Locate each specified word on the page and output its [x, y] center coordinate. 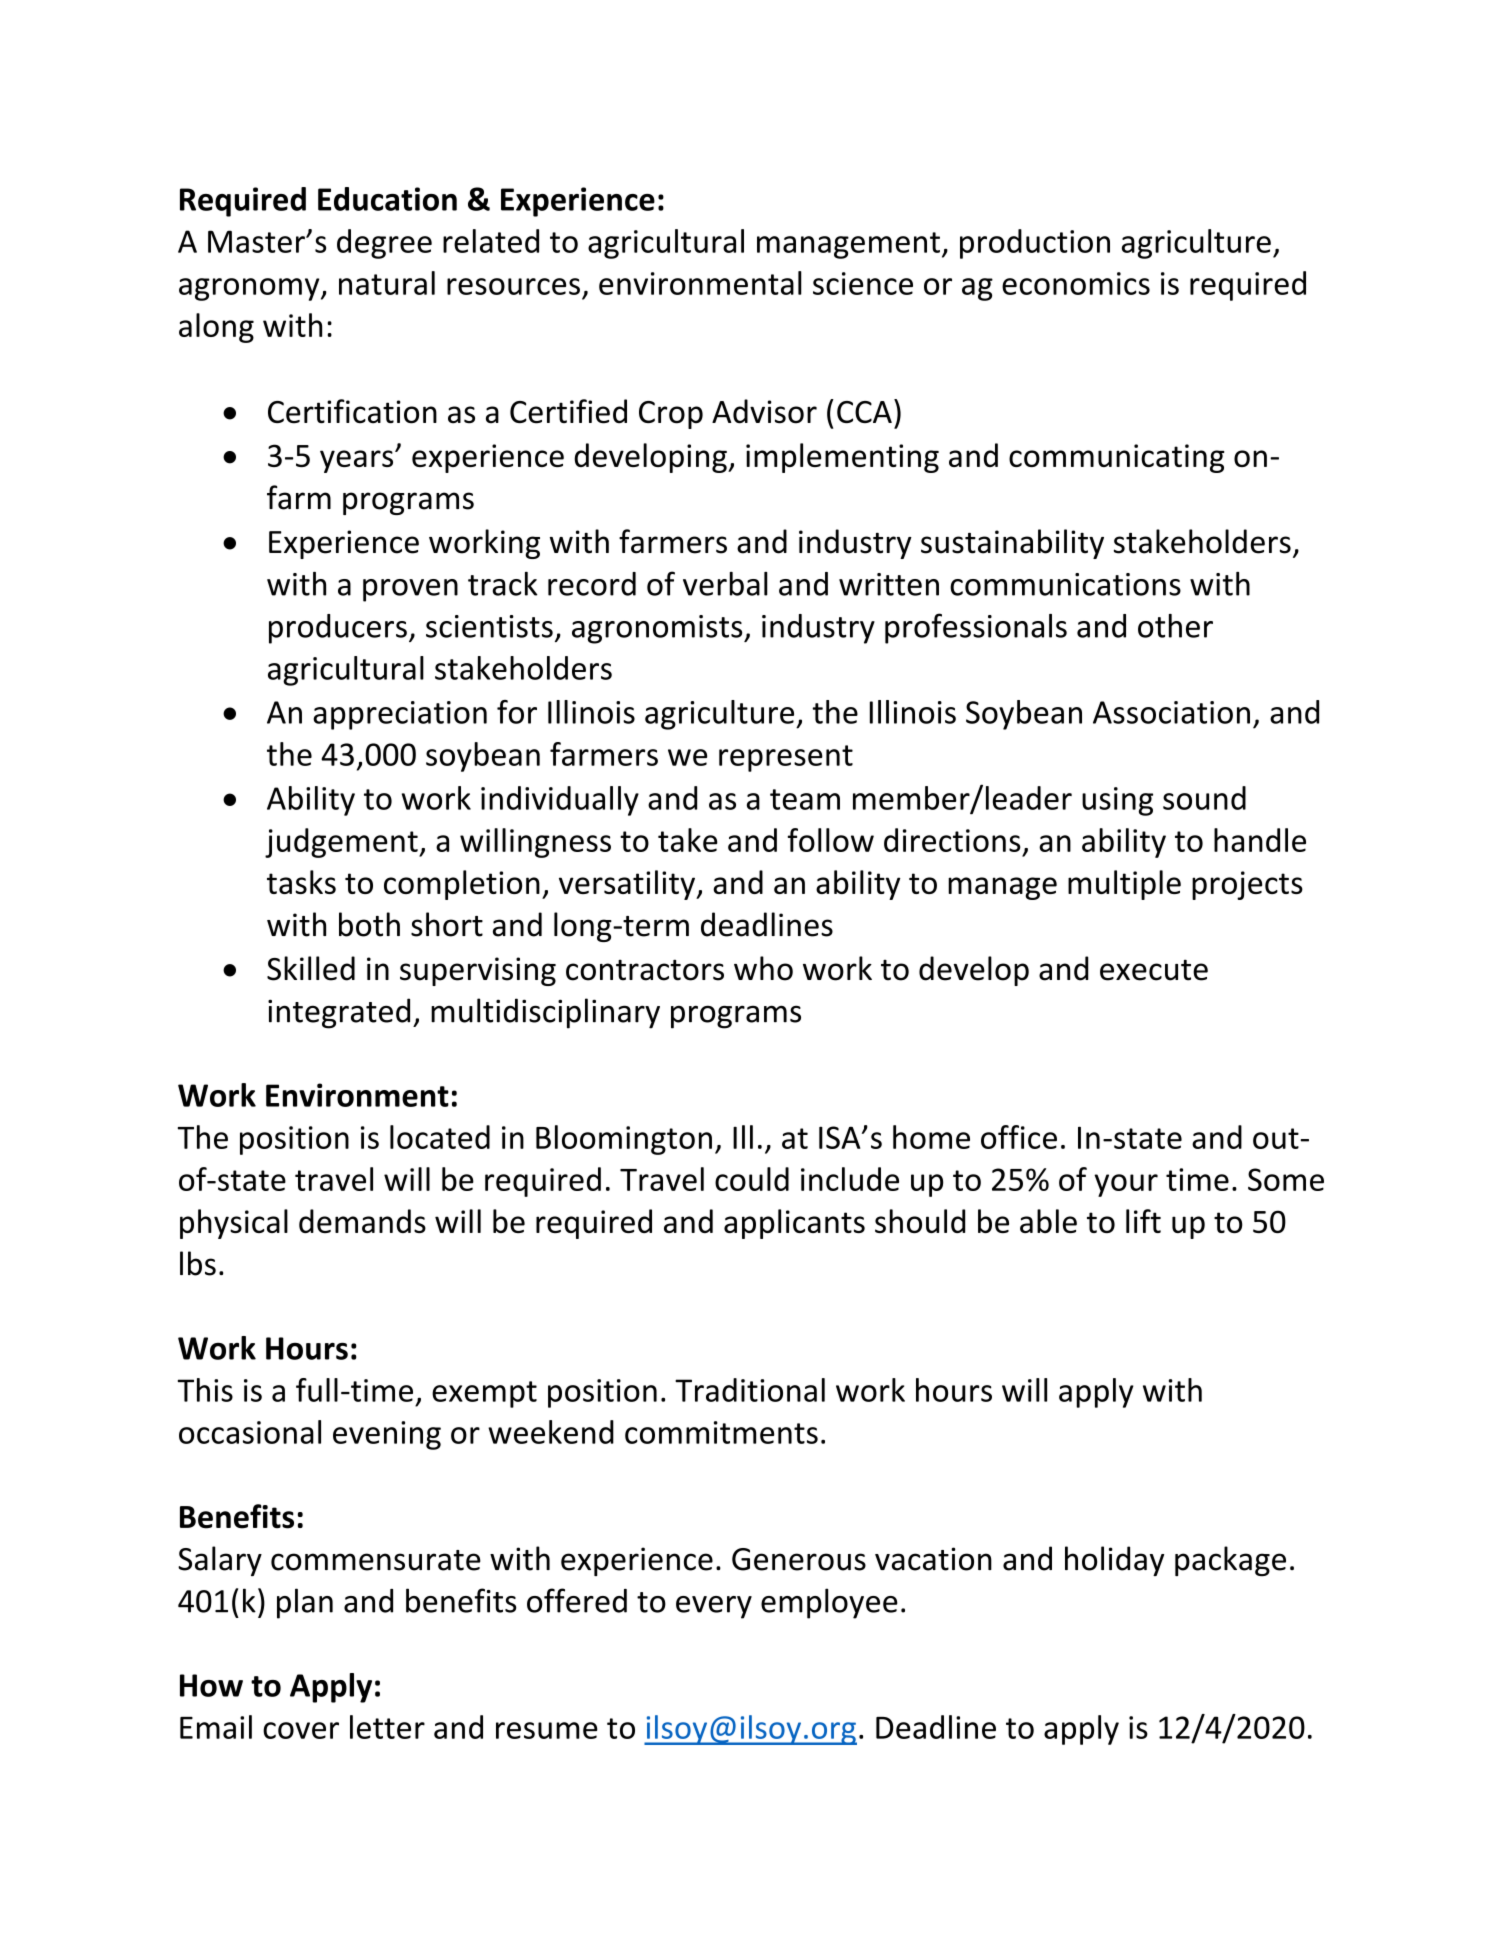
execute [1154, 970]
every [714, 1607]
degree [384, 244]
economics [1076, 283]
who [763, 968]
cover [301, 1730]
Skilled [311, 968]
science [863, 283]
